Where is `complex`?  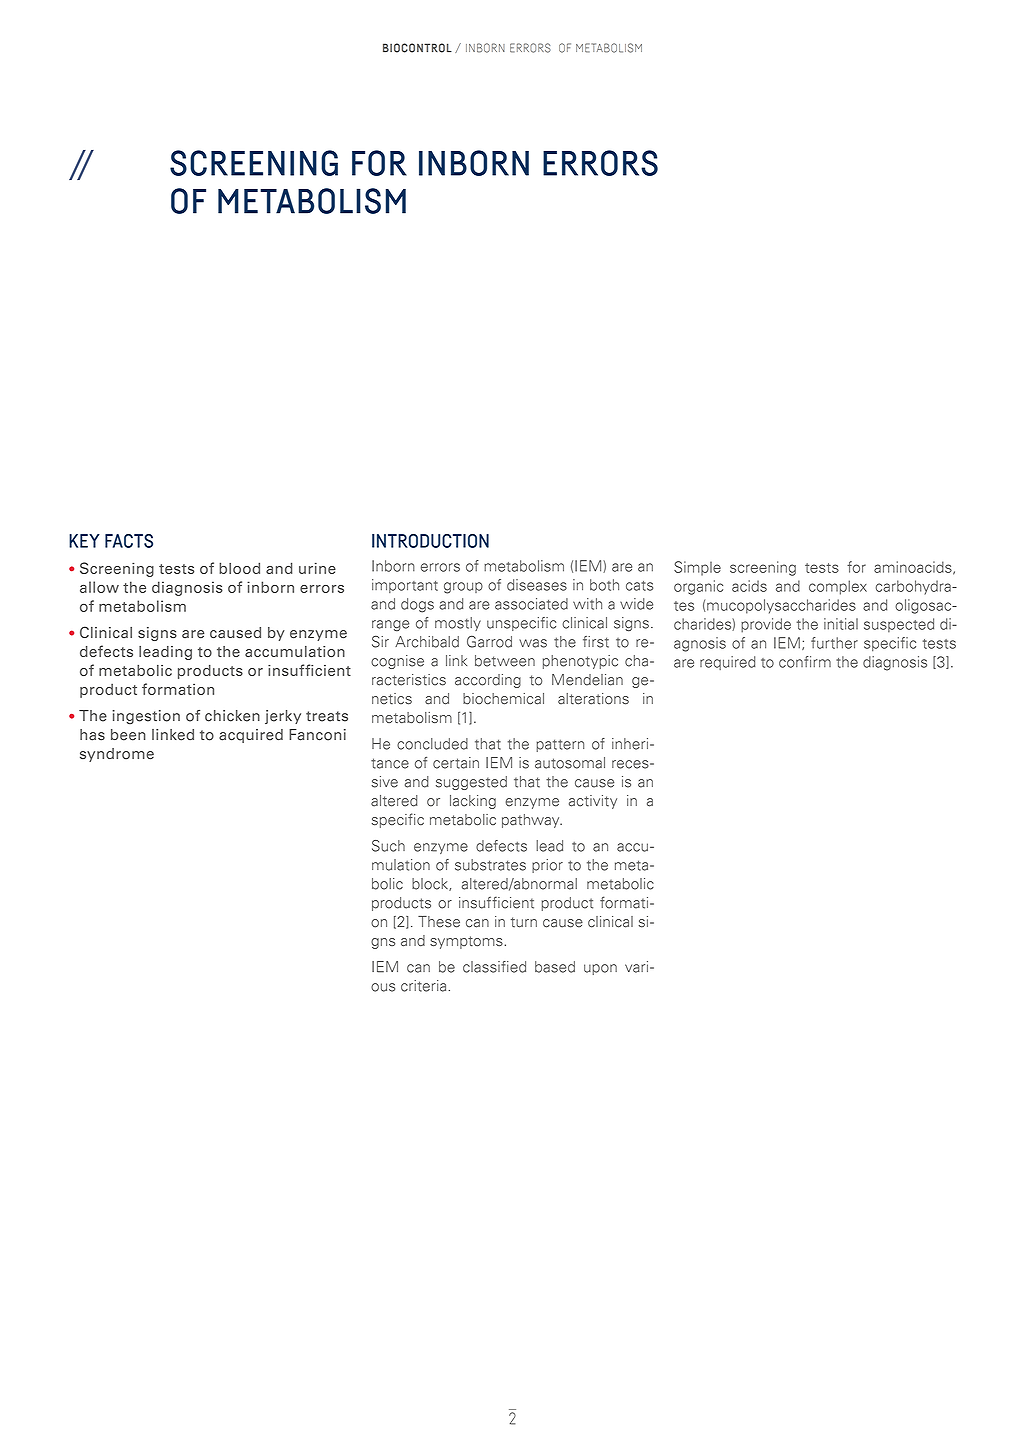 complex is located at coordinates (838, 587).
